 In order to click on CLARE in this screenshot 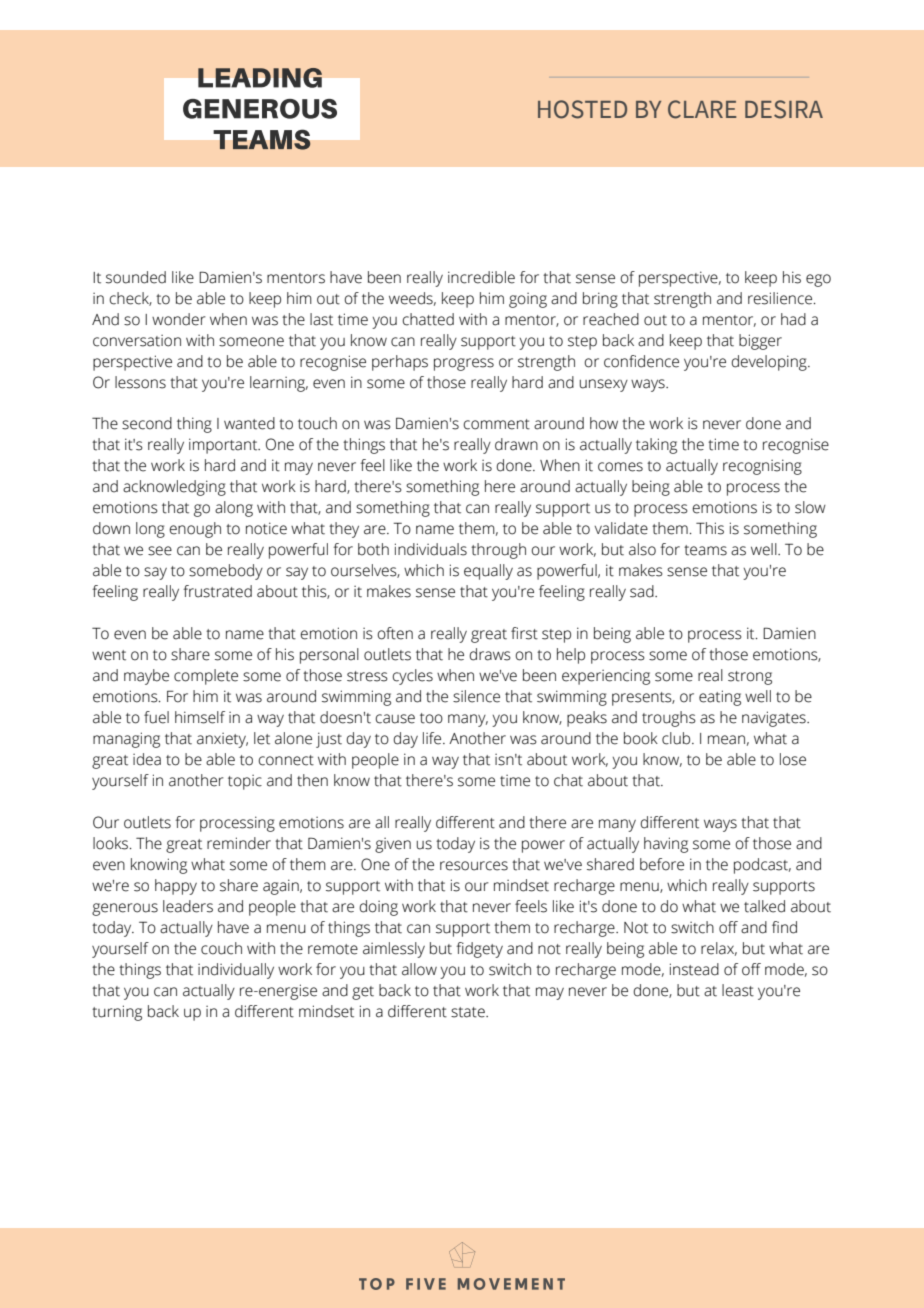, I will do `click(702, 109)`.
